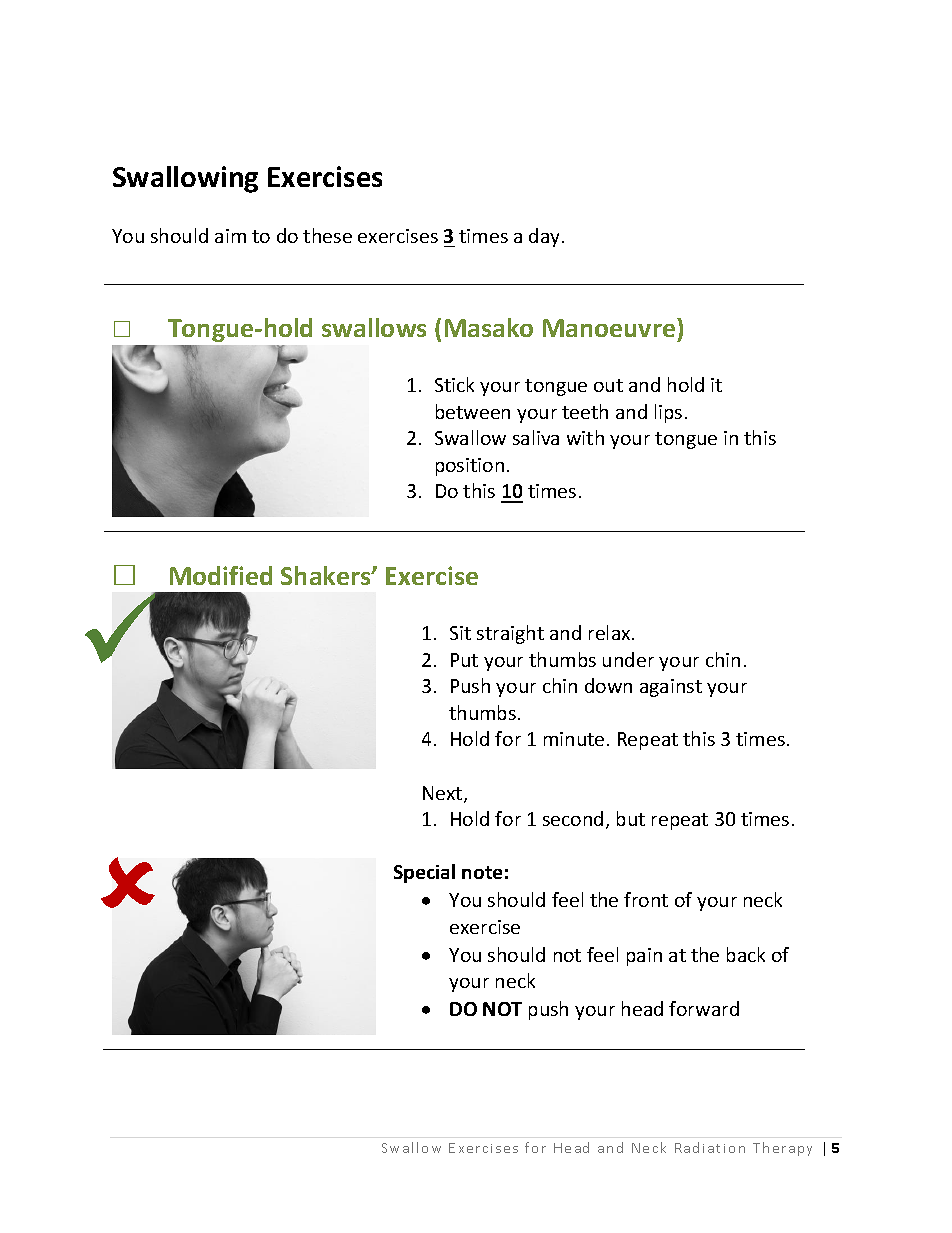  Describe the element at coordinates (668, 413) in the image. I see `lips` at that location.
